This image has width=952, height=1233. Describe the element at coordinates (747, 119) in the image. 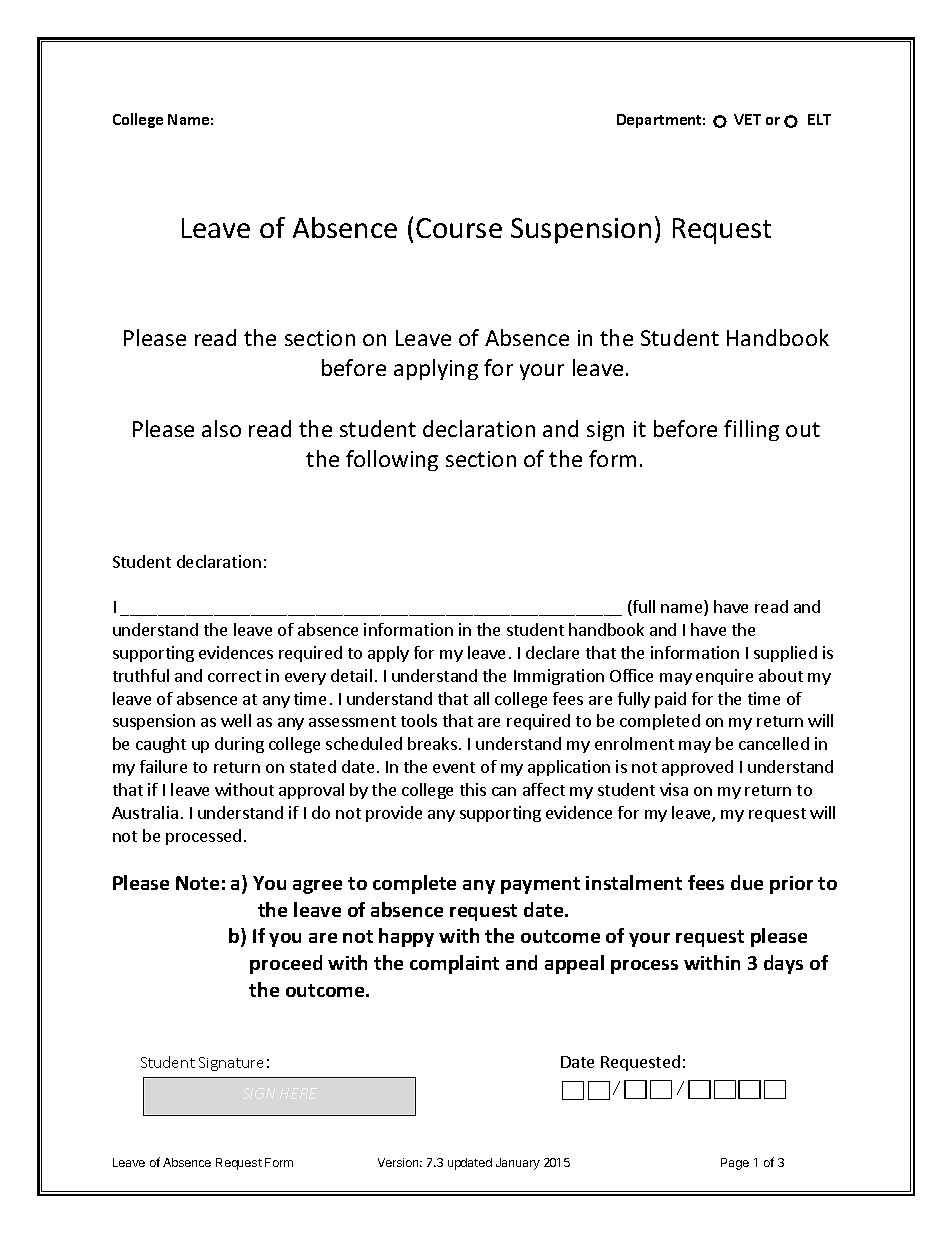

I see `VET` at that location.
